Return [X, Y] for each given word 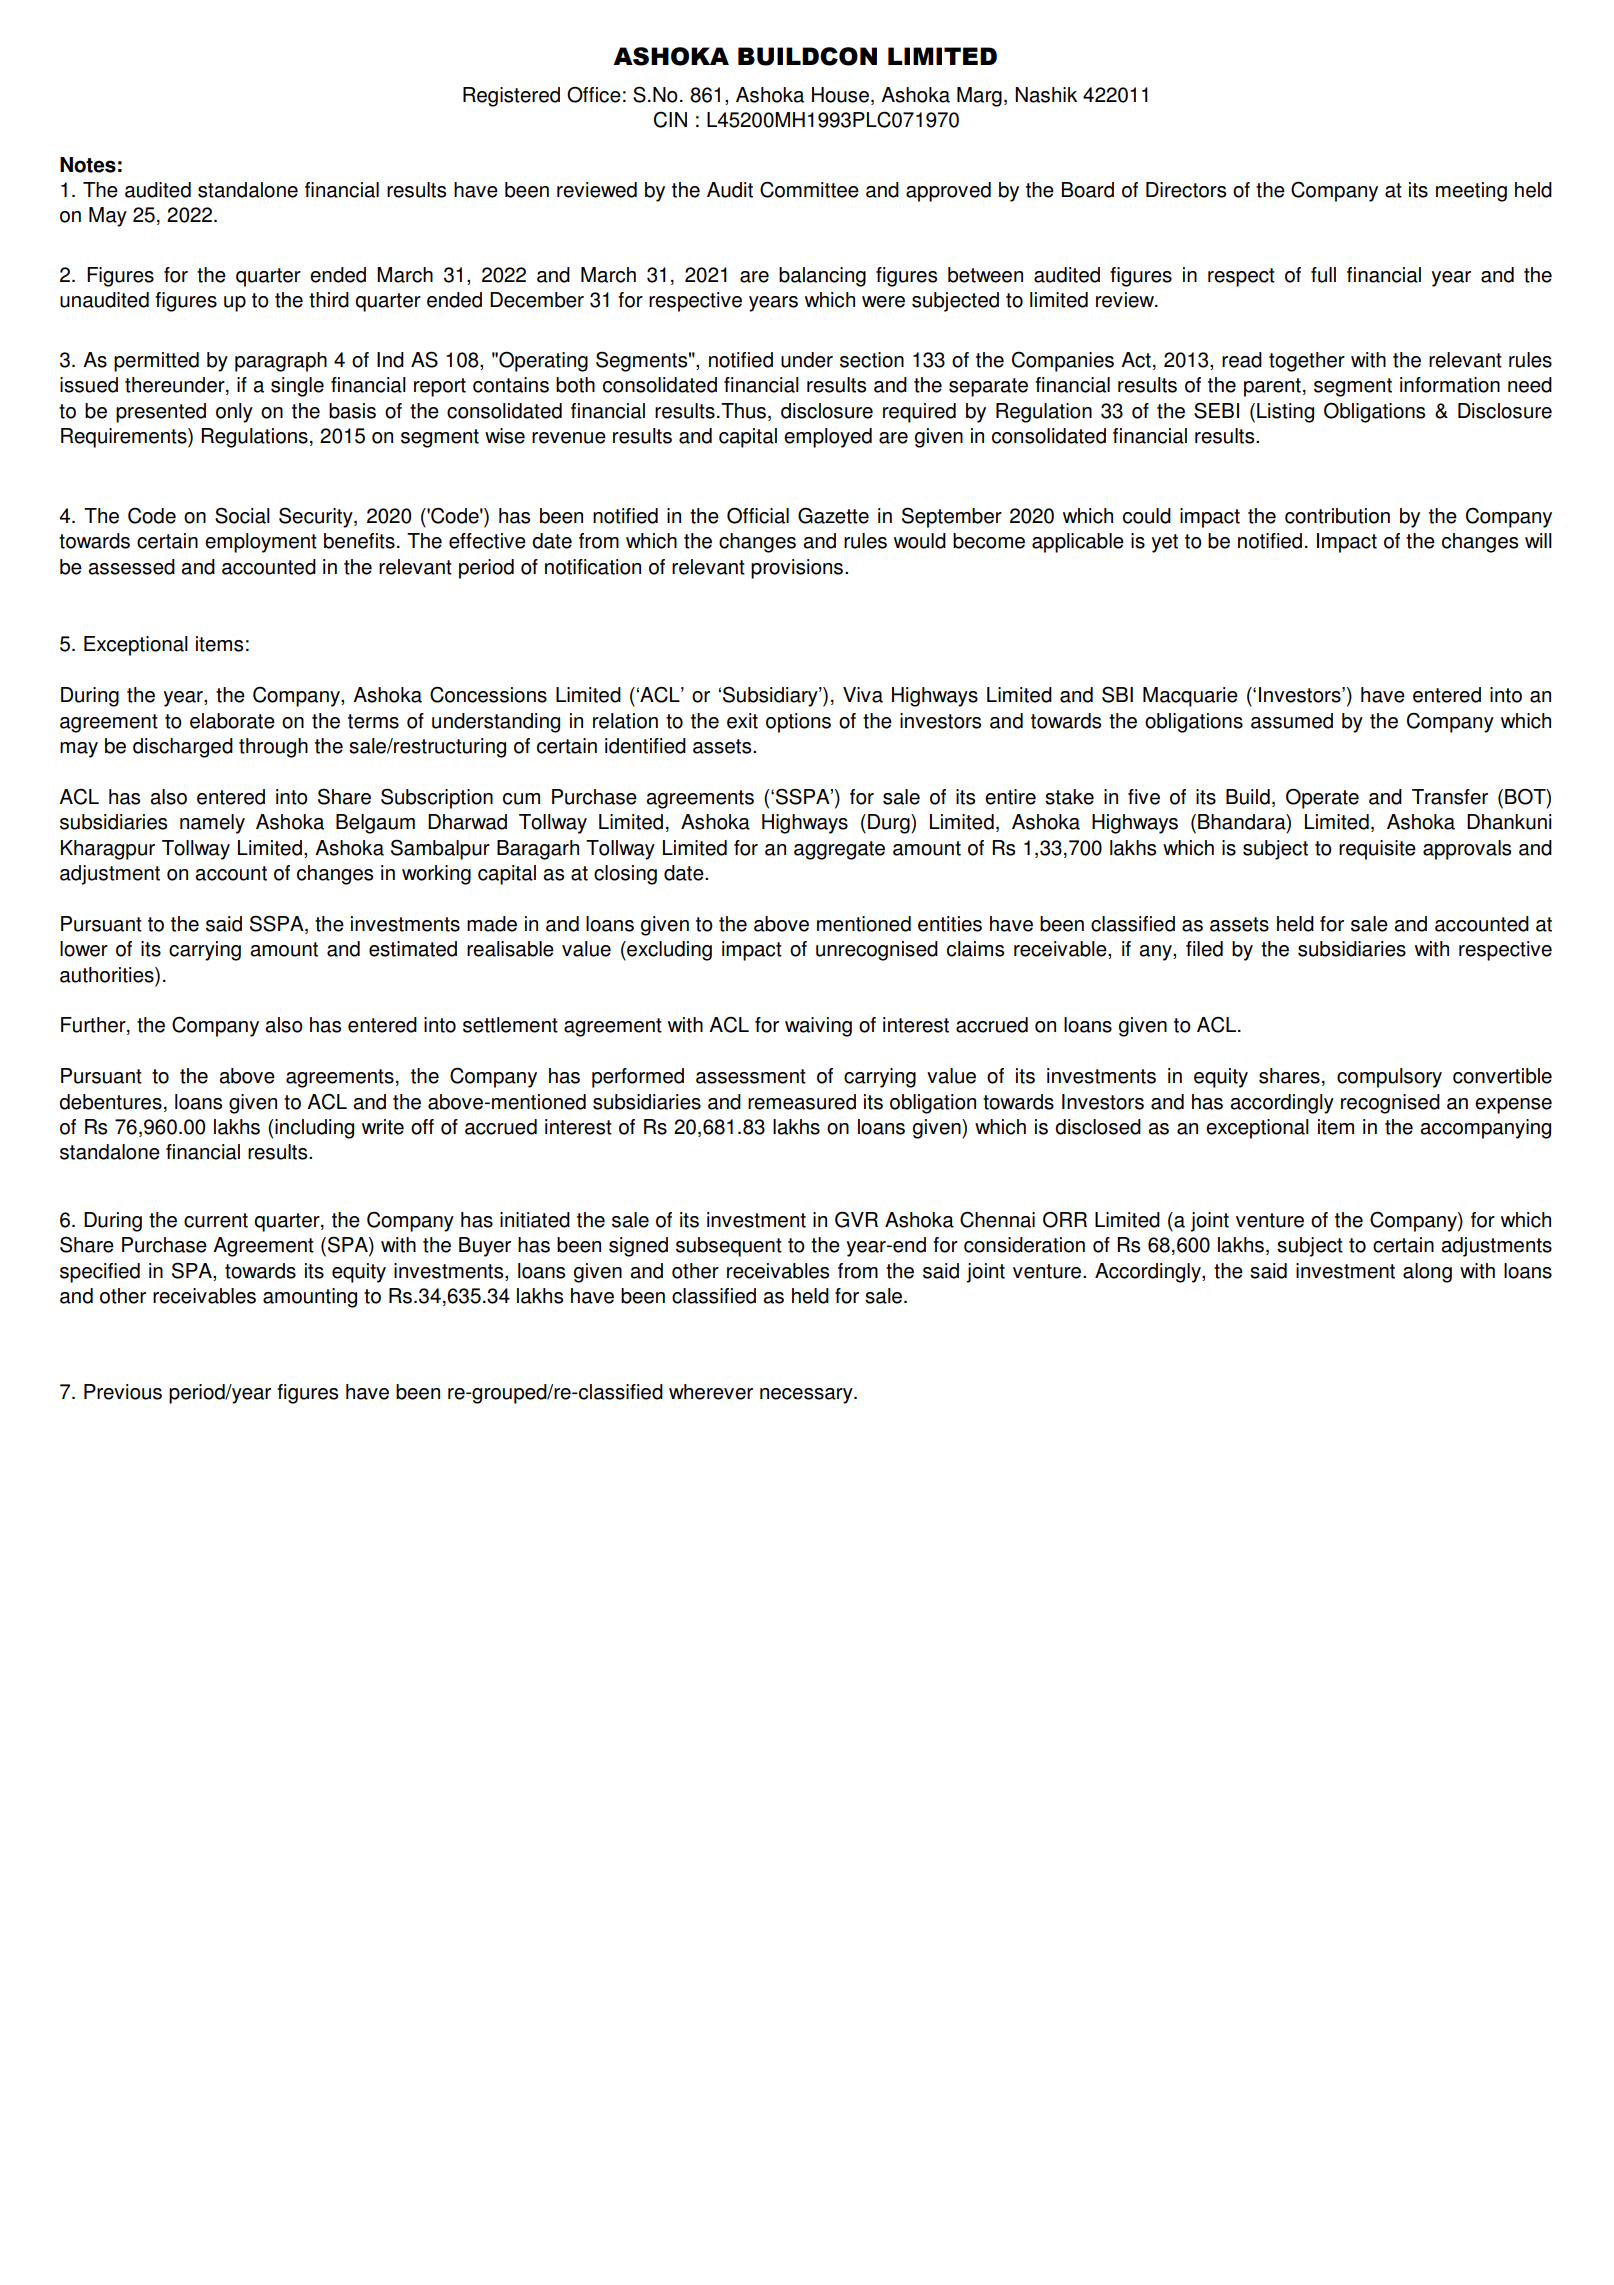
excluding [668, 951]
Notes [88, 165]
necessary [807, 1396]
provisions [798, 569]
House [840, 95]
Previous [123, 1392]
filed [1204, 949]
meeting [1471, 192]
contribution [1337, 516]
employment [261, 543]
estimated [413, 949]
